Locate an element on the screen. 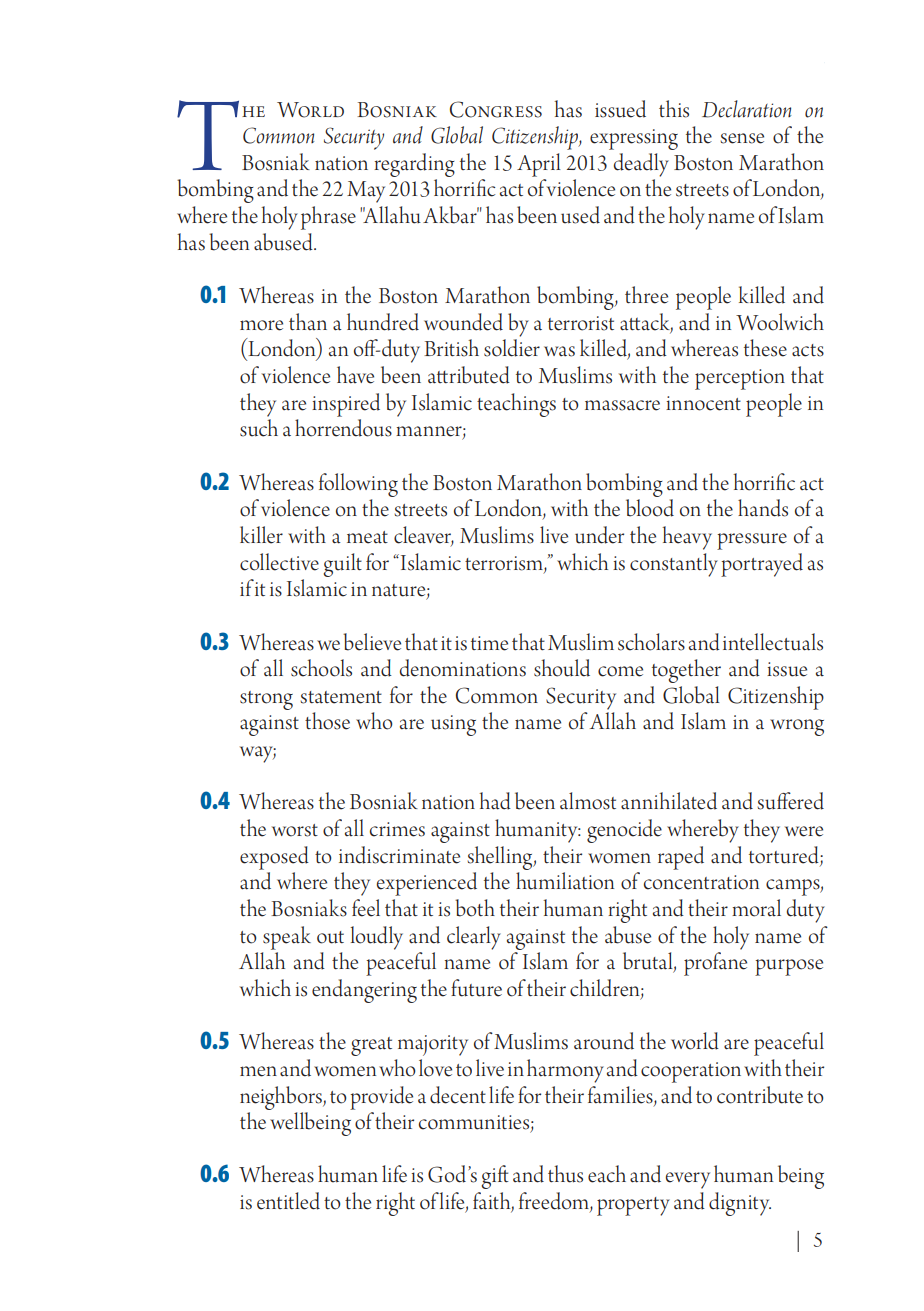  was is located at coordinates (559, 351).
